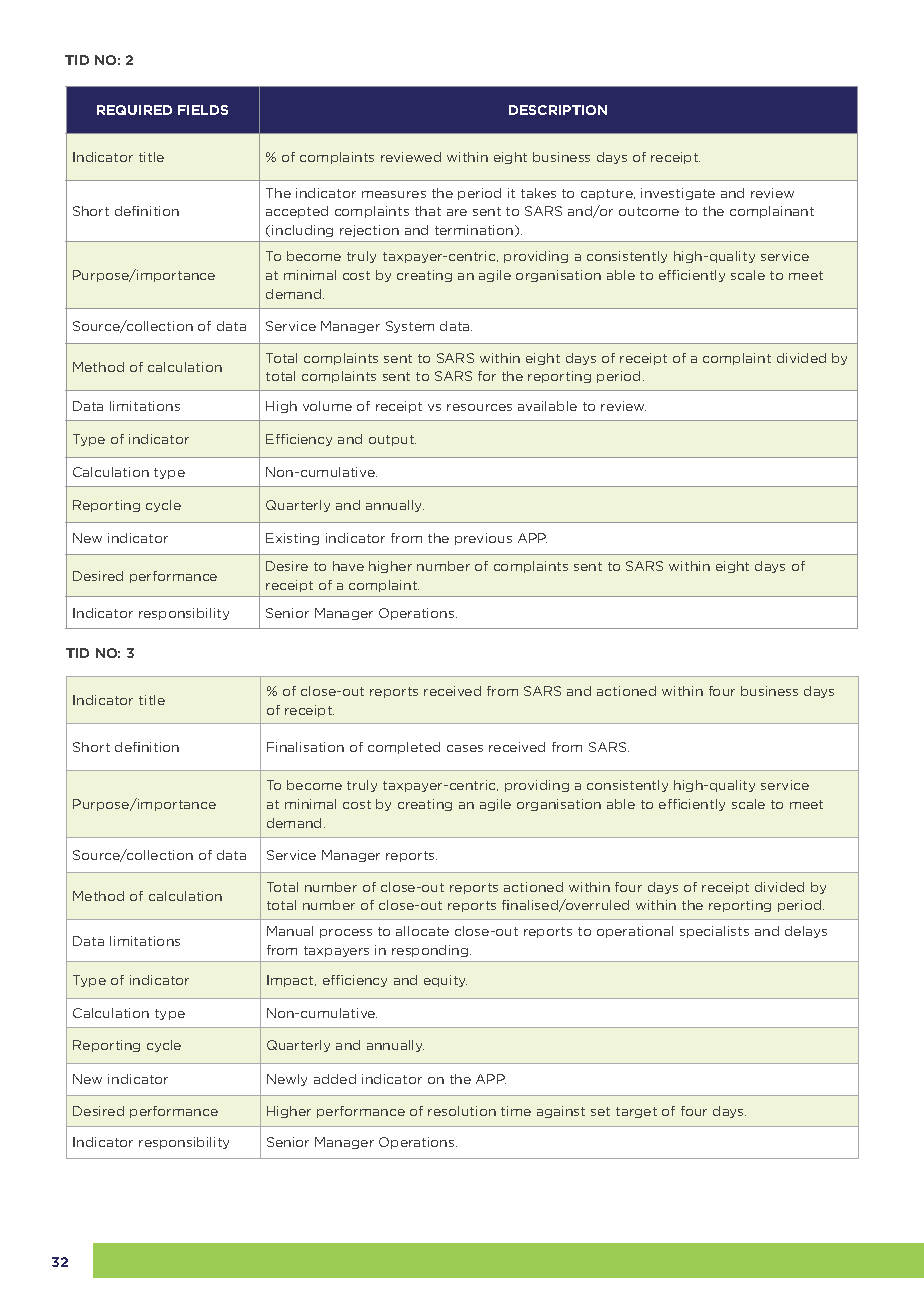 This screenshot has width=924, height=1308. I want to click on DESCRIPTION, so click(558, 110).
